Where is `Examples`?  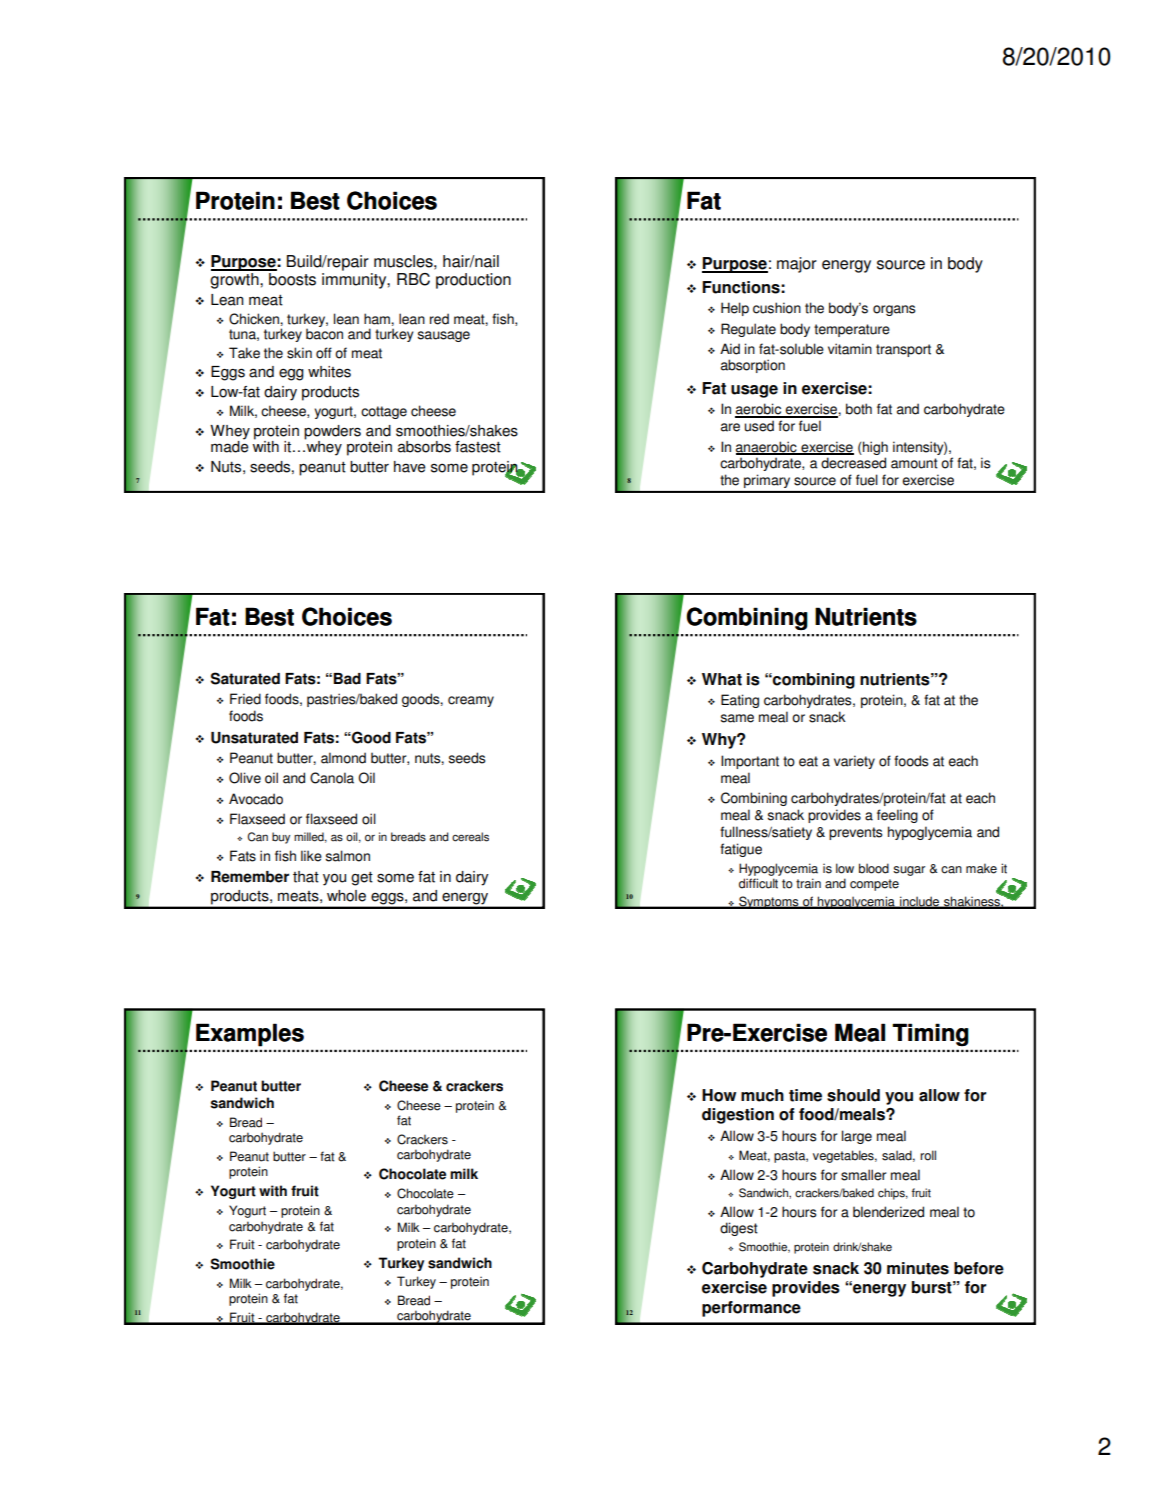
Examples is located at coordinates (250, 1035).
